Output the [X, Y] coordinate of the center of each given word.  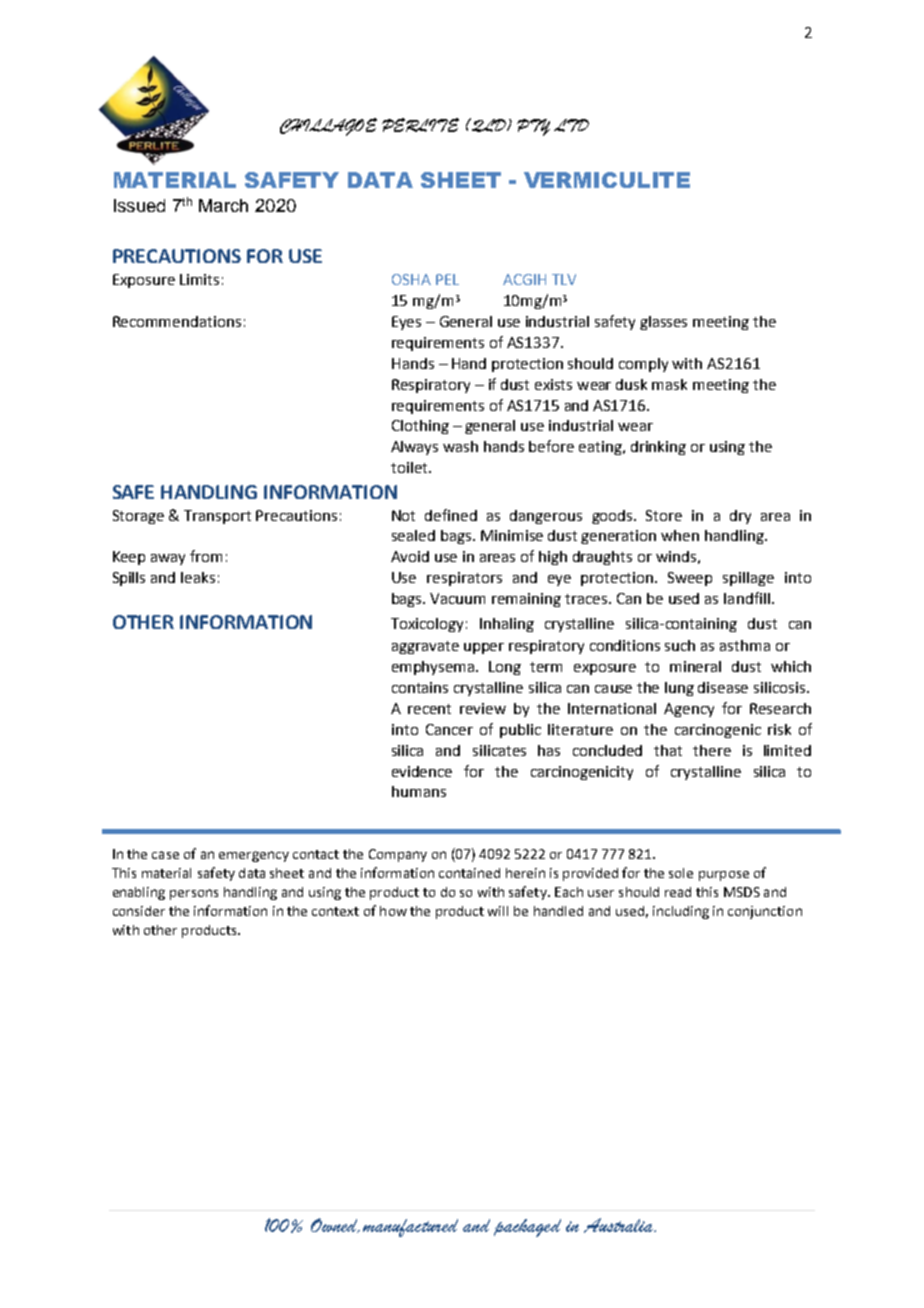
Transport [217, 517]
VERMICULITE [607, 180]
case [165, 855]
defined [451, 515]
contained [469, 873]
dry [740, 517]
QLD [488, 125]
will [498, 911]
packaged [527, 1228]
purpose [724, 876]
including [681, 912]
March [223, 205]
